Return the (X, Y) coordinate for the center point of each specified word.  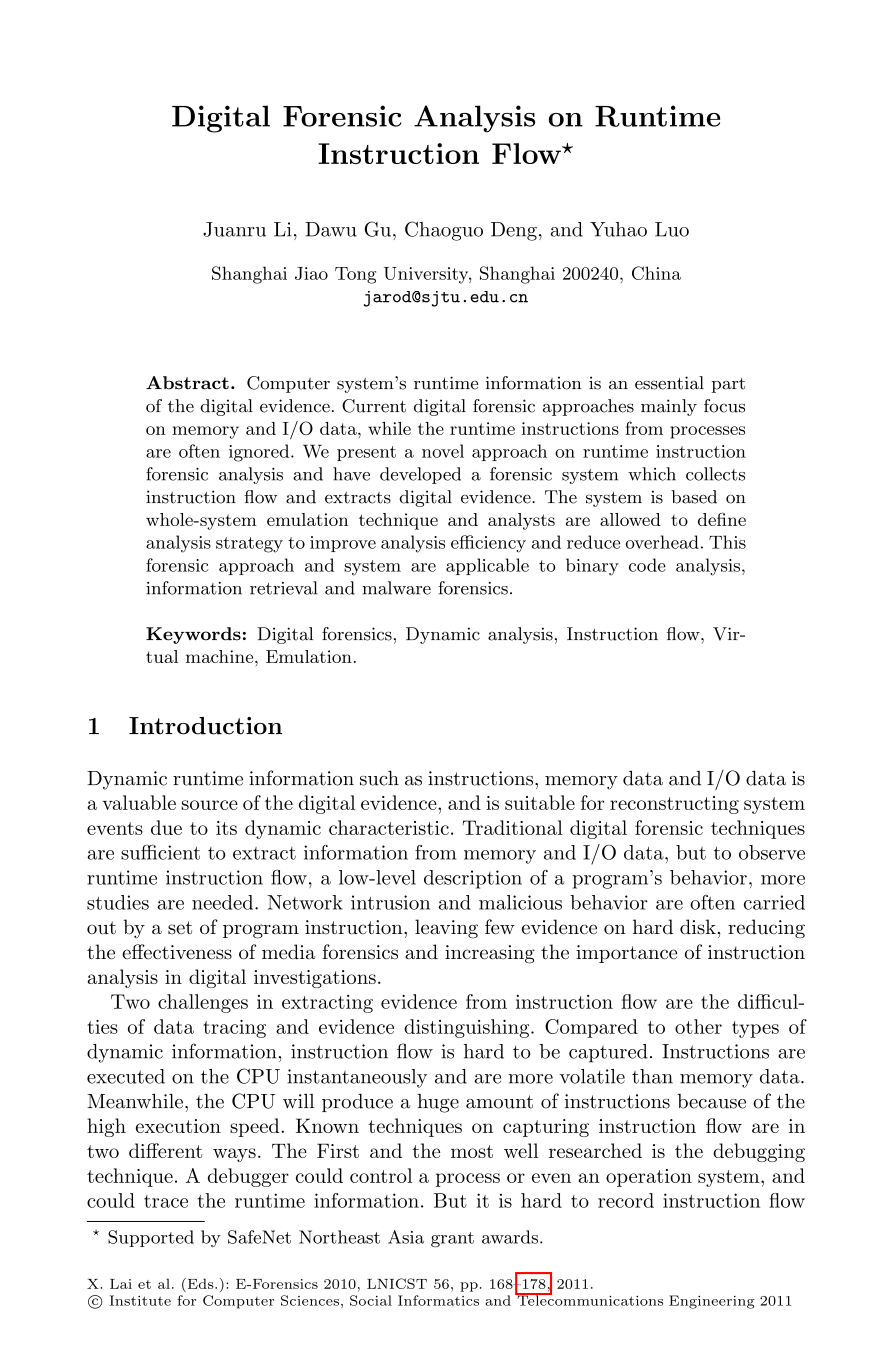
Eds (200, 1283)
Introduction (205, 726)
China (656, 273)
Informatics (438, 1300)
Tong (355, 275)
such (379, 778)
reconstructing (674, 805)
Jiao (311, 273)
